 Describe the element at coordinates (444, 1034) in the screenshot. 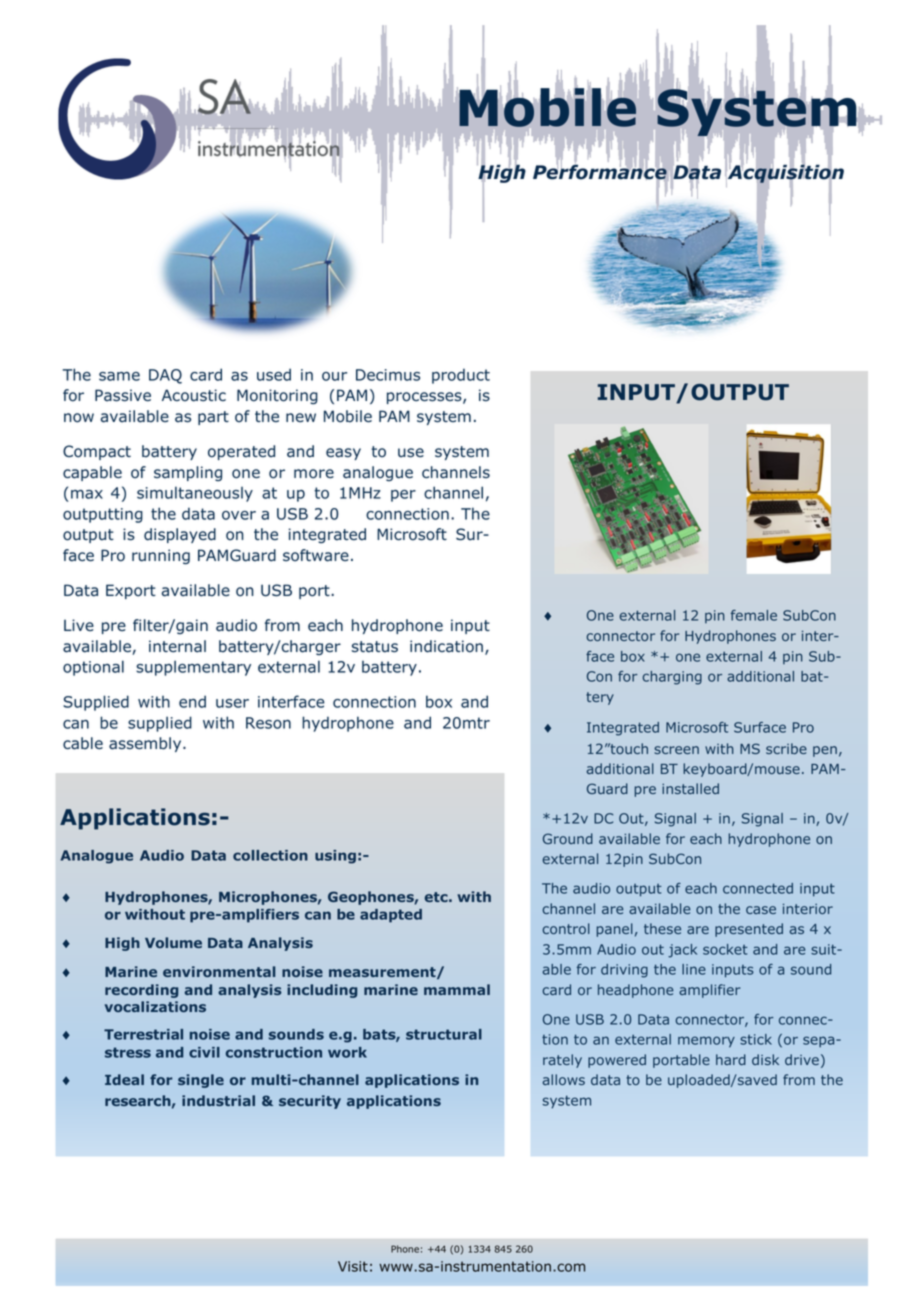

I see `structural` at that location.
